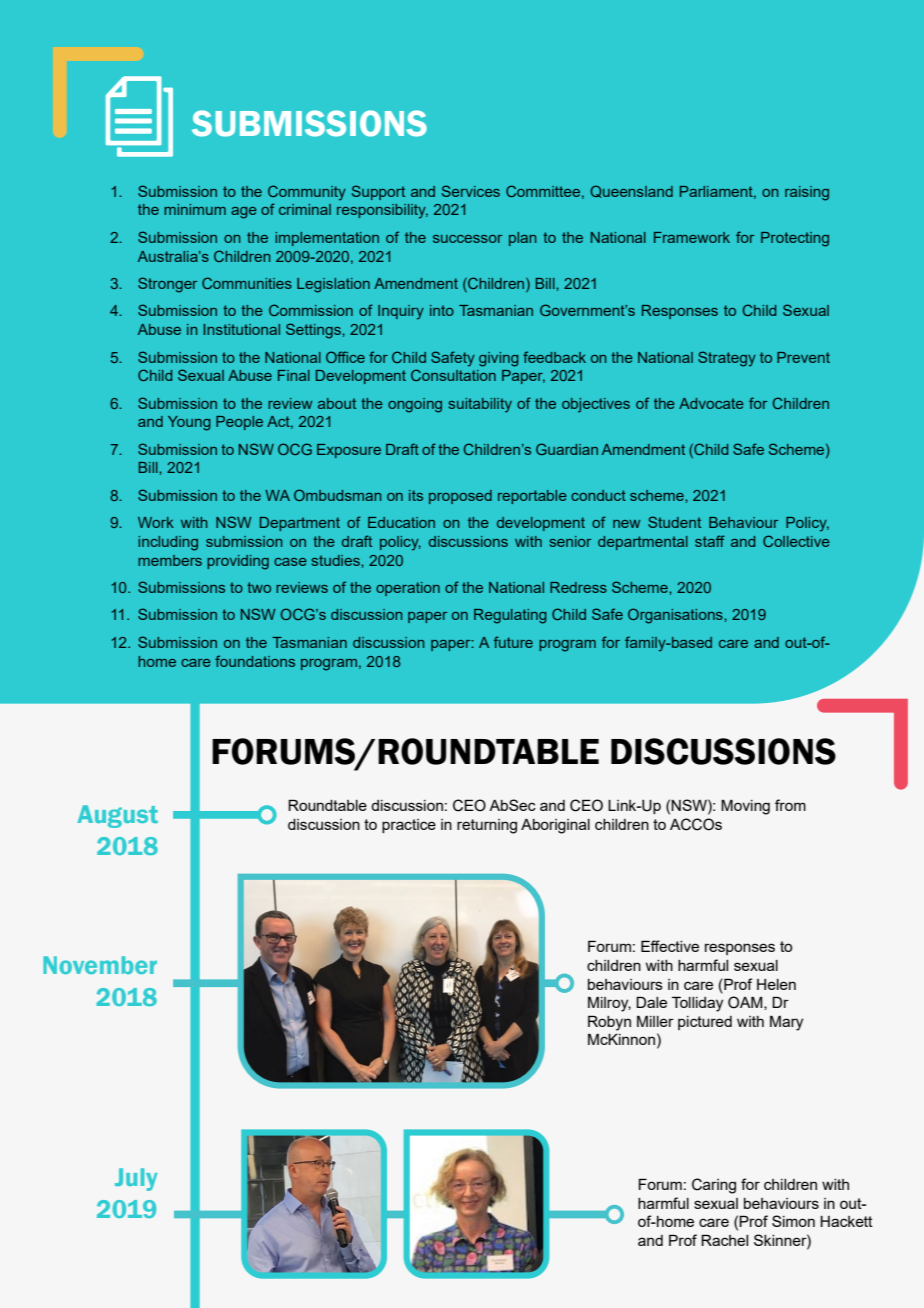 The height and width of the screenshot is (1308, 924). I want to click on proposed, so click(460, 497).
